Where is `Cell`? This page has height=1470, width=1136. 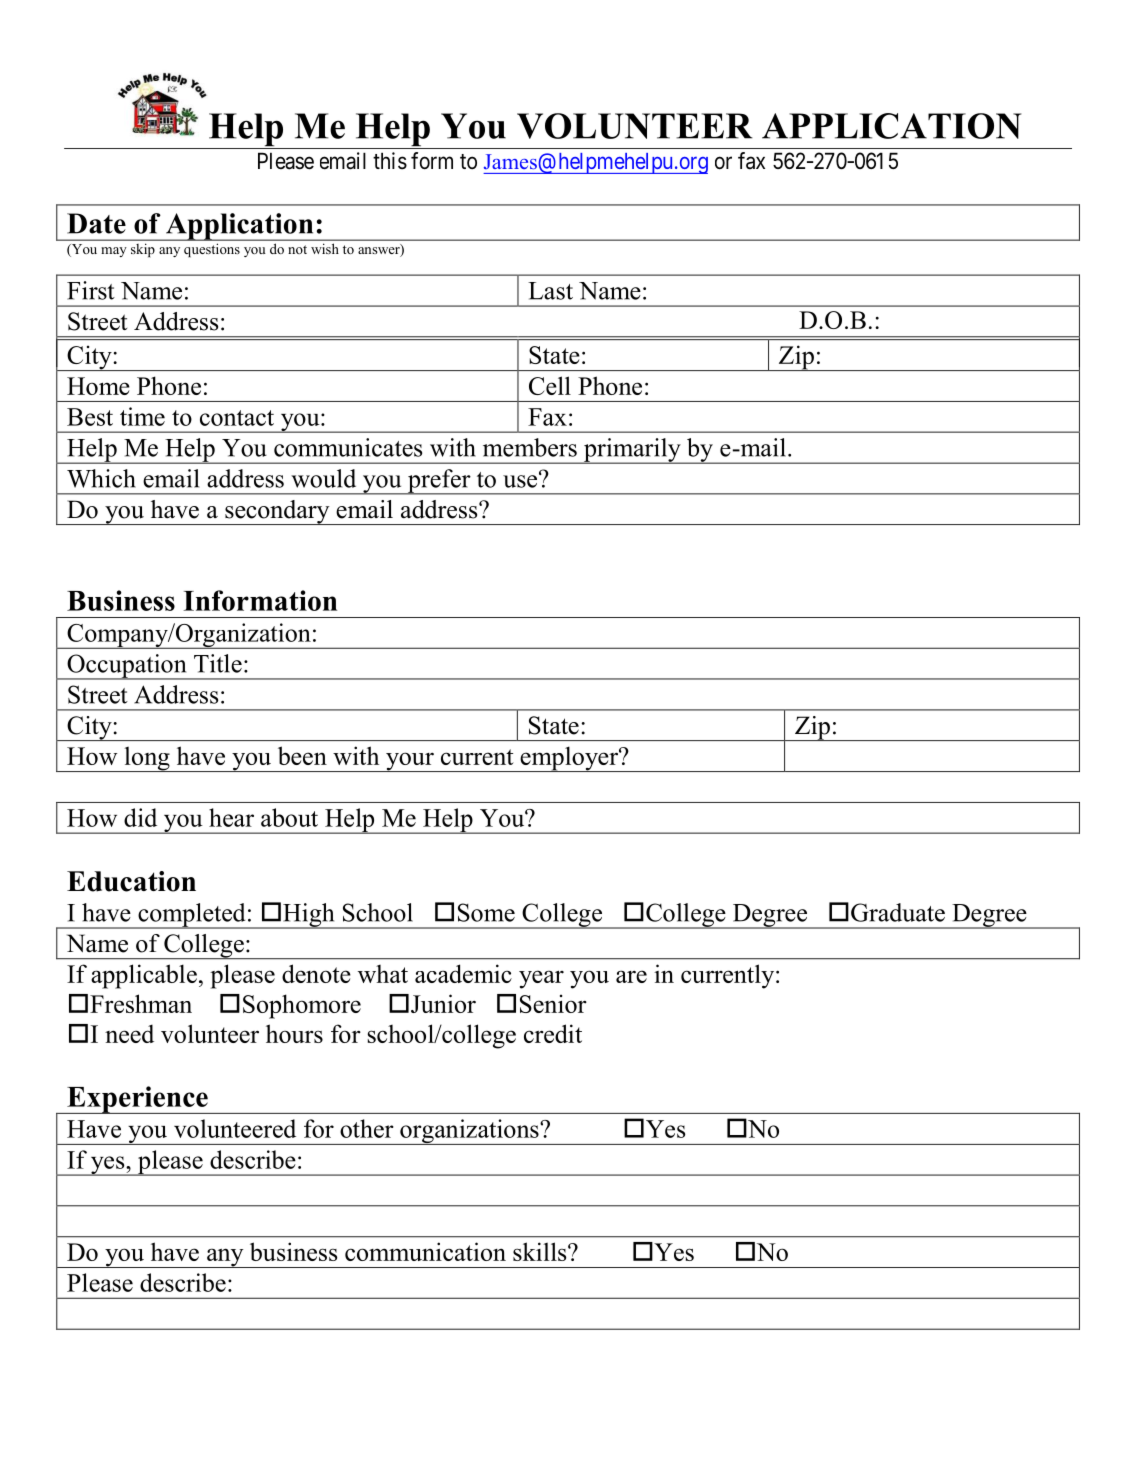 Cell is located at coordinates (550, 385).
